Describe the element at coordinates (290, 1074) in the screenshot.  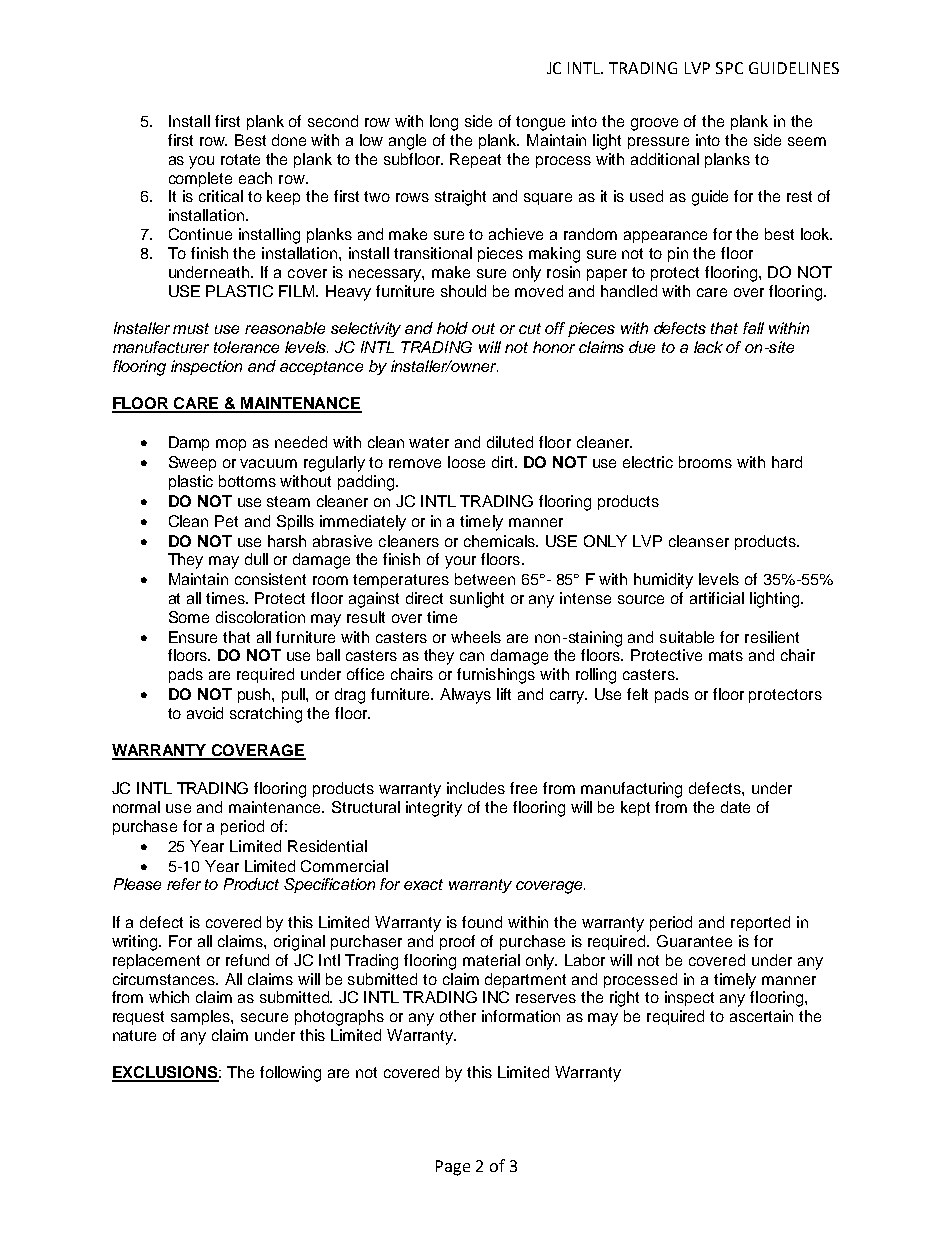
I see `following` at that location.
